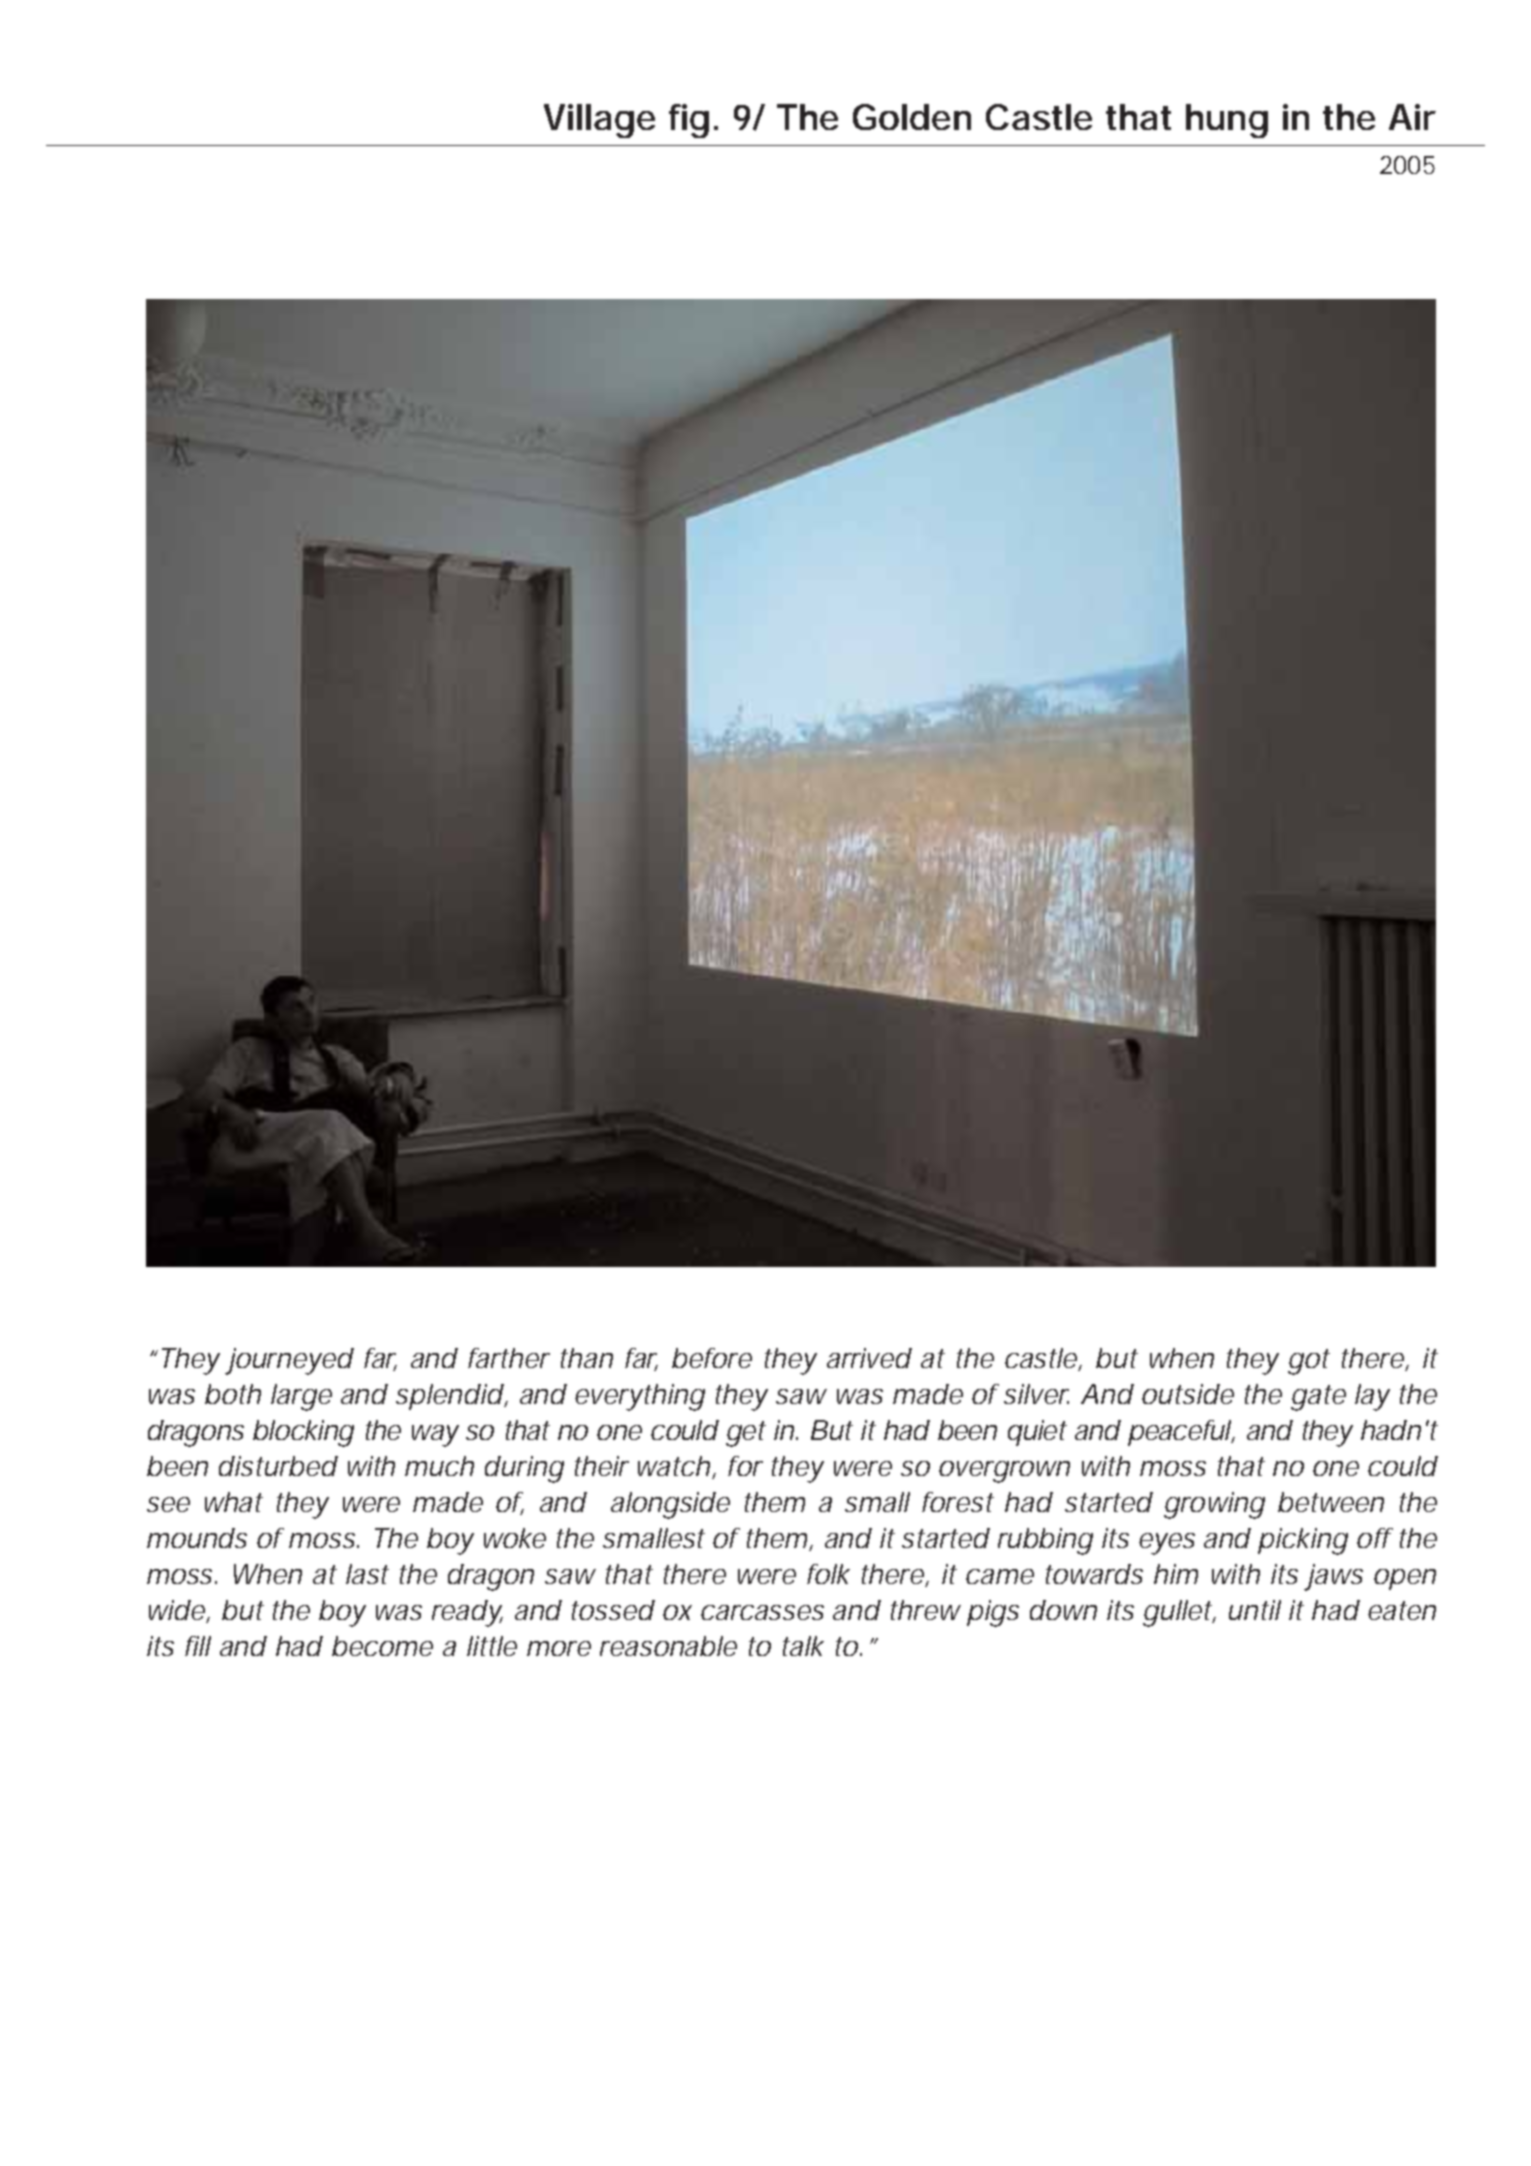 The width and height of the screenshot is (1531, 2166). What do you see at coordinates (599, 121) in the screenshot?
I see `Village` at bounding box center [599, 121].
